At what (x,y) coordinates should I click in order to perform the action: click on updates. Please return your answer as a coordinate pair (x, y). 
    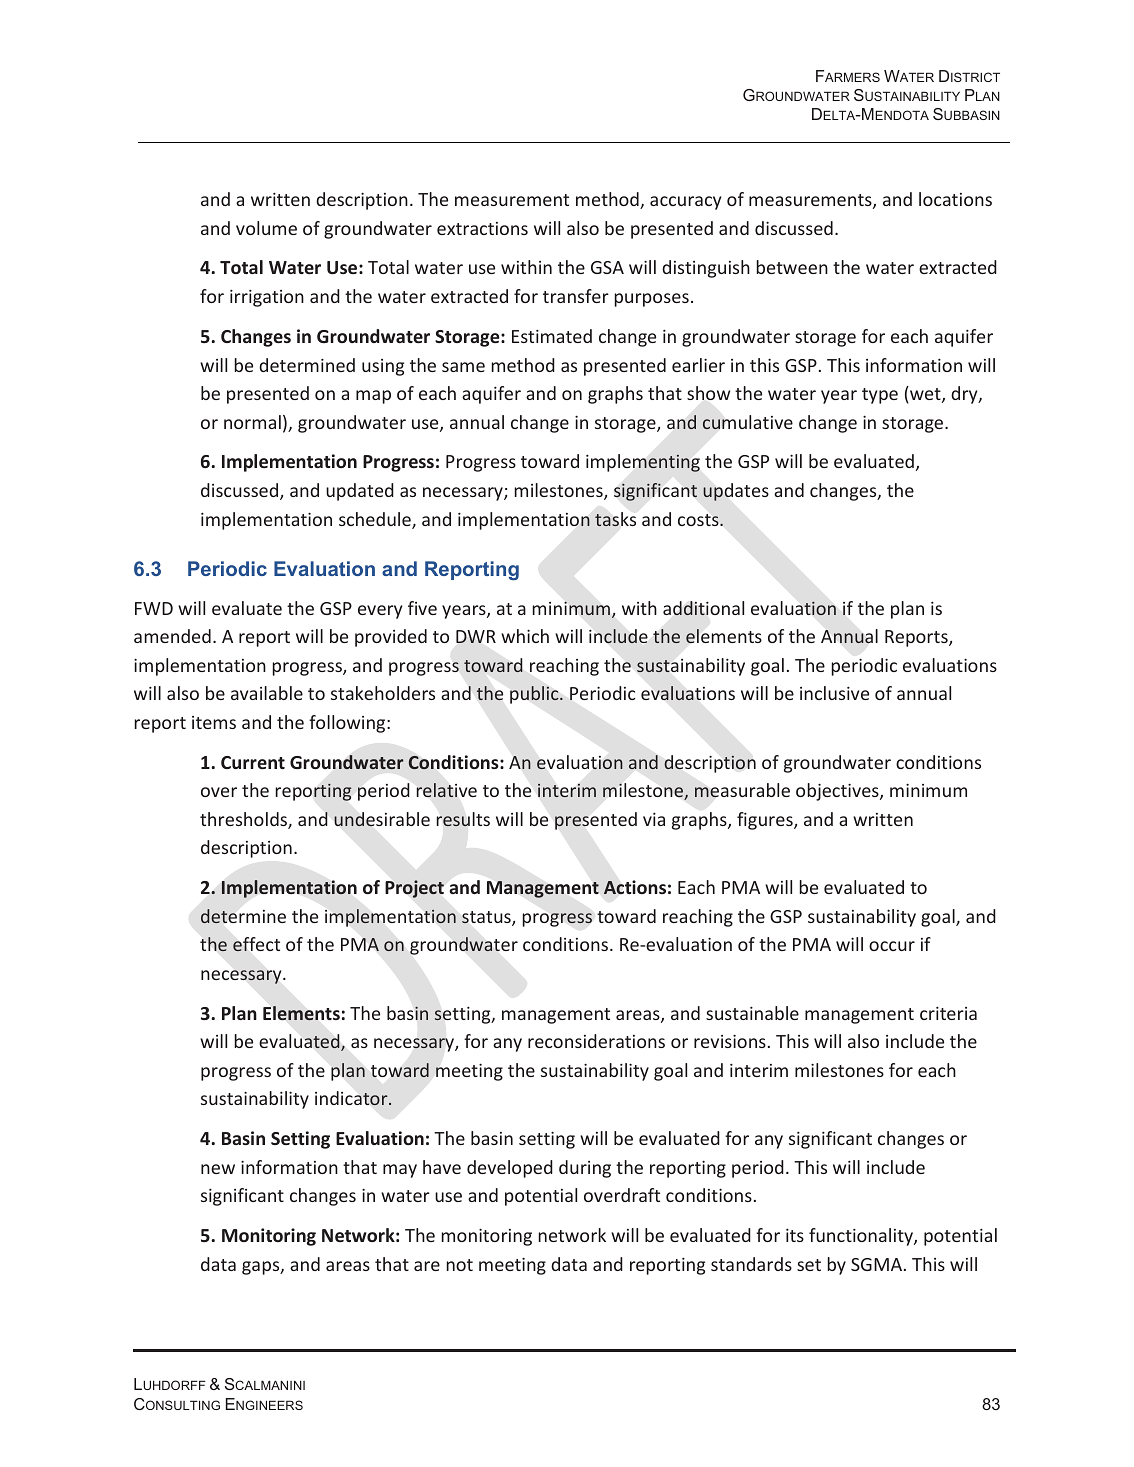
    Looking at the image, I should click on (736, 492).
